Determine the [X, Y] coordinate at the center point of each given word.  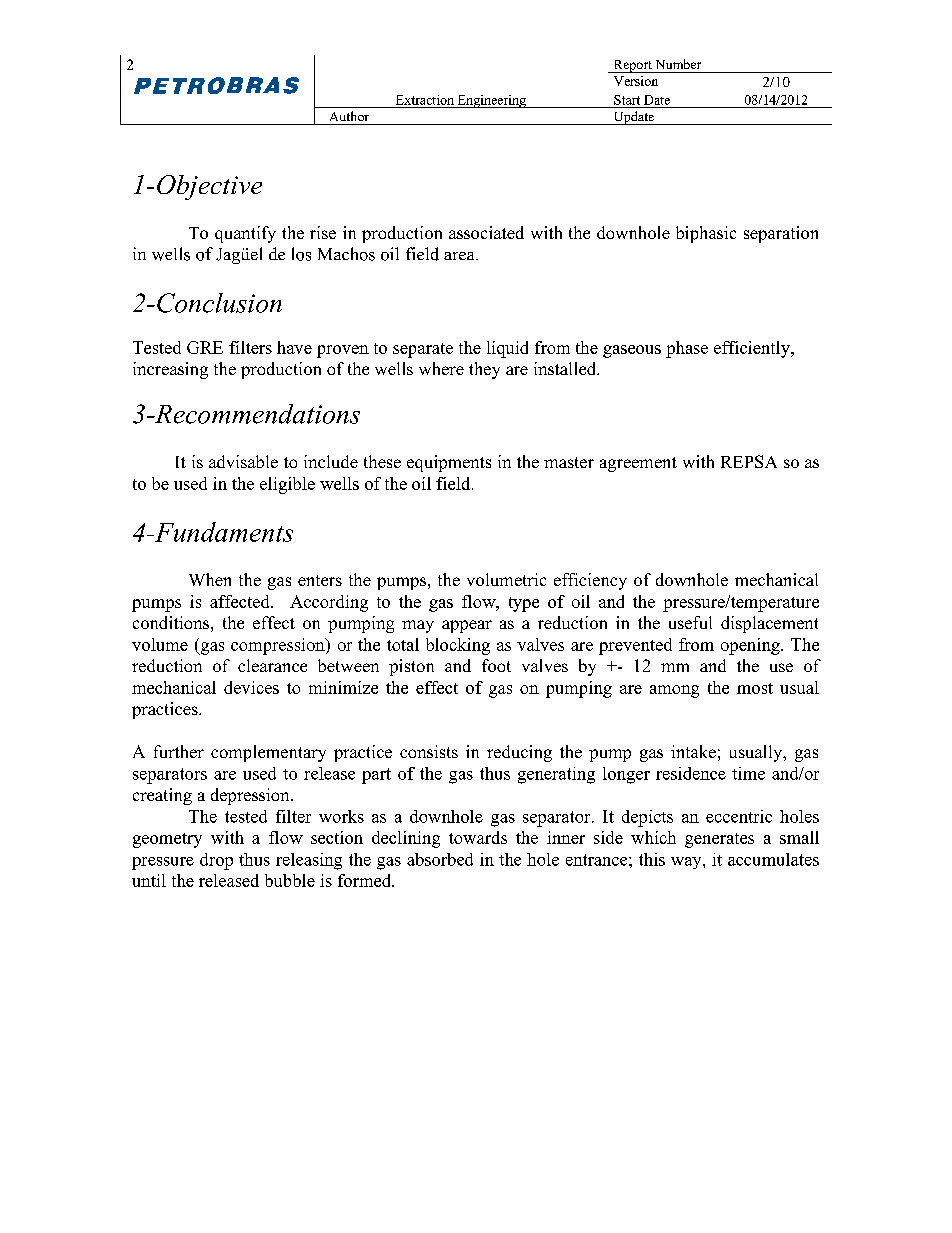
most [755, 688]
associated [486, 232]
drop [216, 861]
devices [251, 687]
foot [496, 665]
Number [678, 64]
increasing [170, 370]
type [524, 604]
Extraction [425, 100]
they [484, 370]
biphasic [706, 234]
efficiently [753, 349]
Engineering [491, 101]
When [210, 579]
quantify [245, 234]
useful [690, 622]
